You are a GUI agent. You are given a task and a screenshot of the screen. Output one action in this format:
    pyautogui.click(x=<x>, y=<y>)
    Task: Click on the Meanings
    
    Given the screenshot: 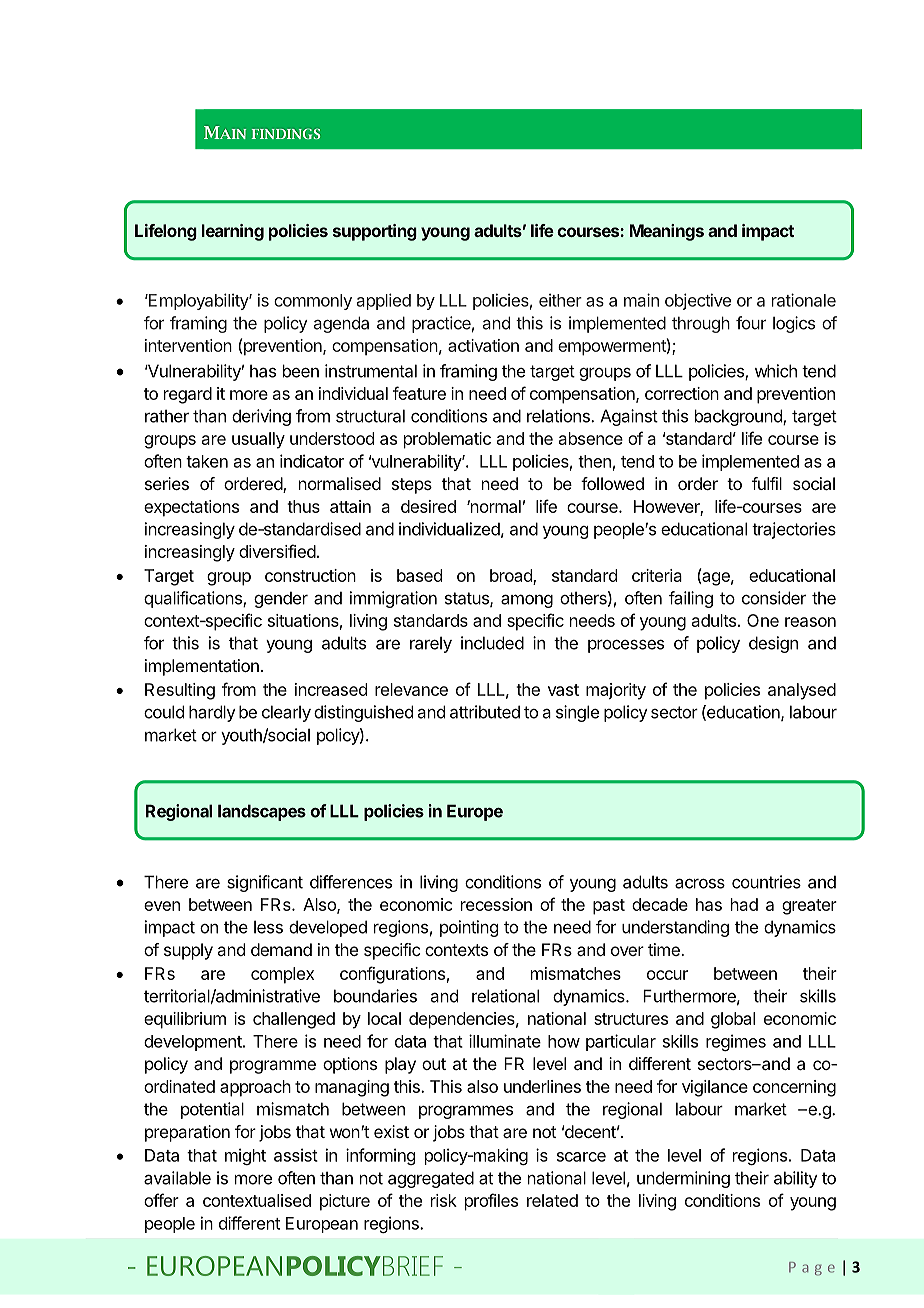 What is the action you would take?
    pyautogui.click(x=667, y=232)
